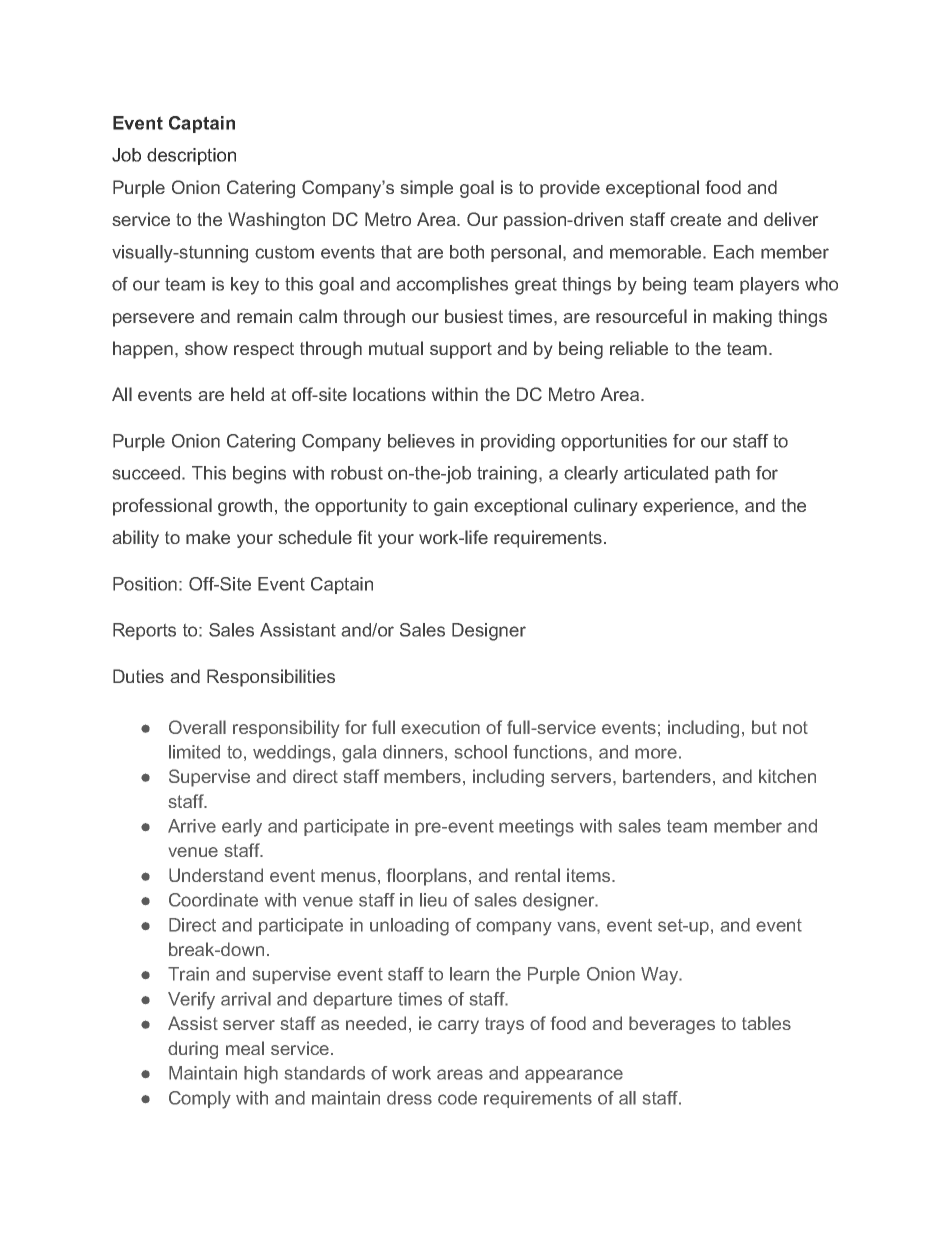 The image size is (952, 1233). Describe the element at coordinates (695, 219) in the screenshot. I see `create` at that location.
